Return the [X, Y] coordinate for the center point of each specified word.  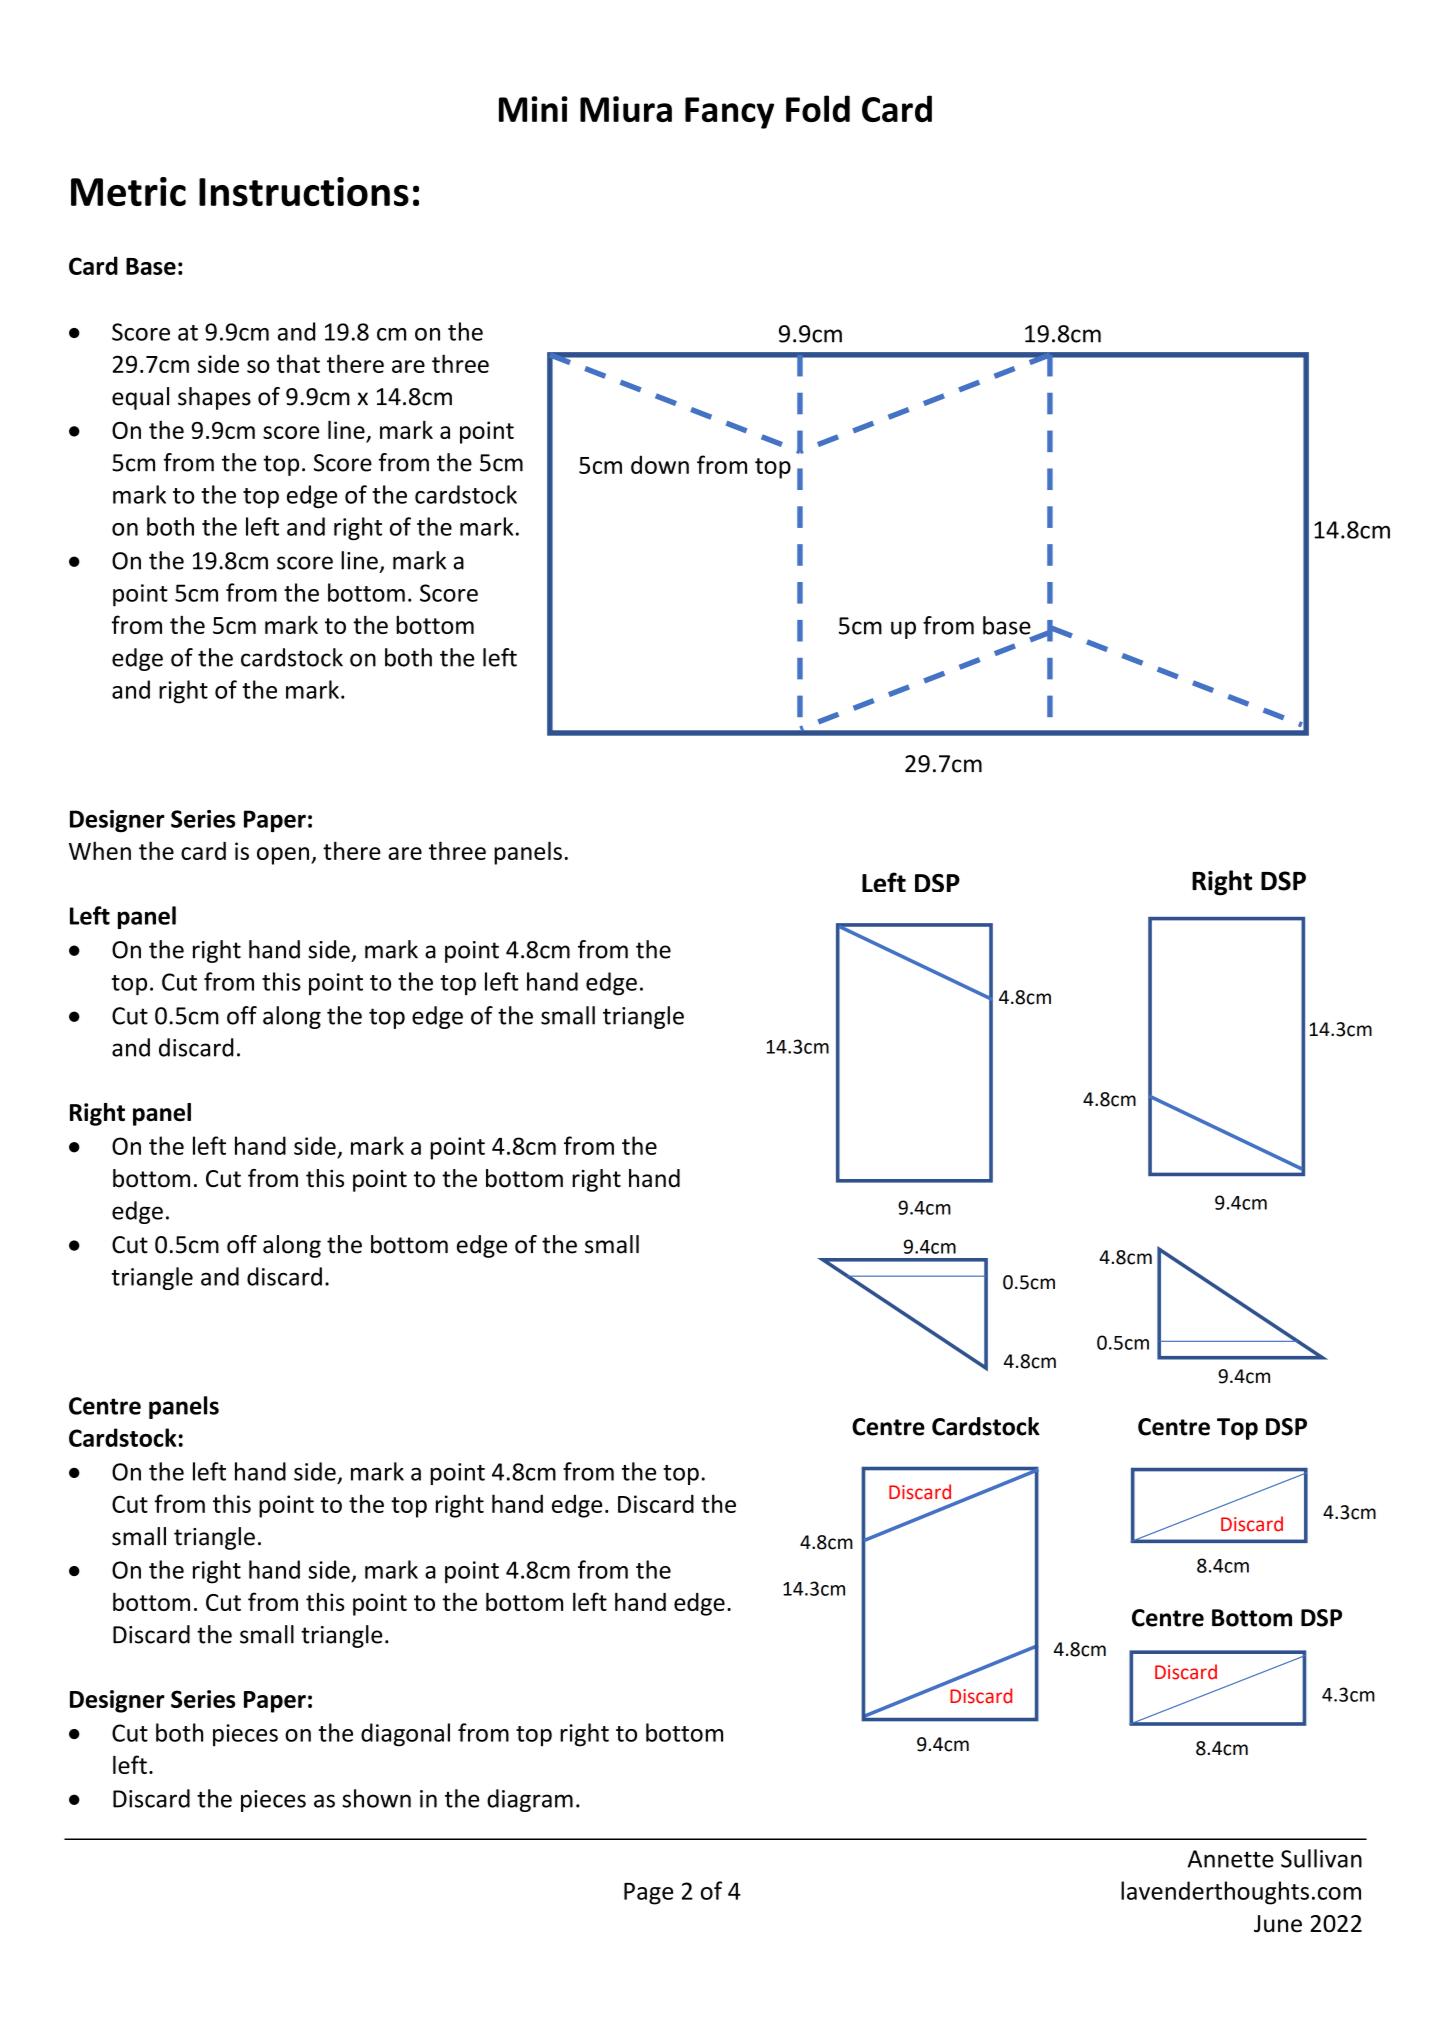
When [100, 850]
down [660, 464]
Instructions [304, 191]
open [283, 856]
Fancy [729, 113]
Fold [818, 108]
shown [376, 1798]
